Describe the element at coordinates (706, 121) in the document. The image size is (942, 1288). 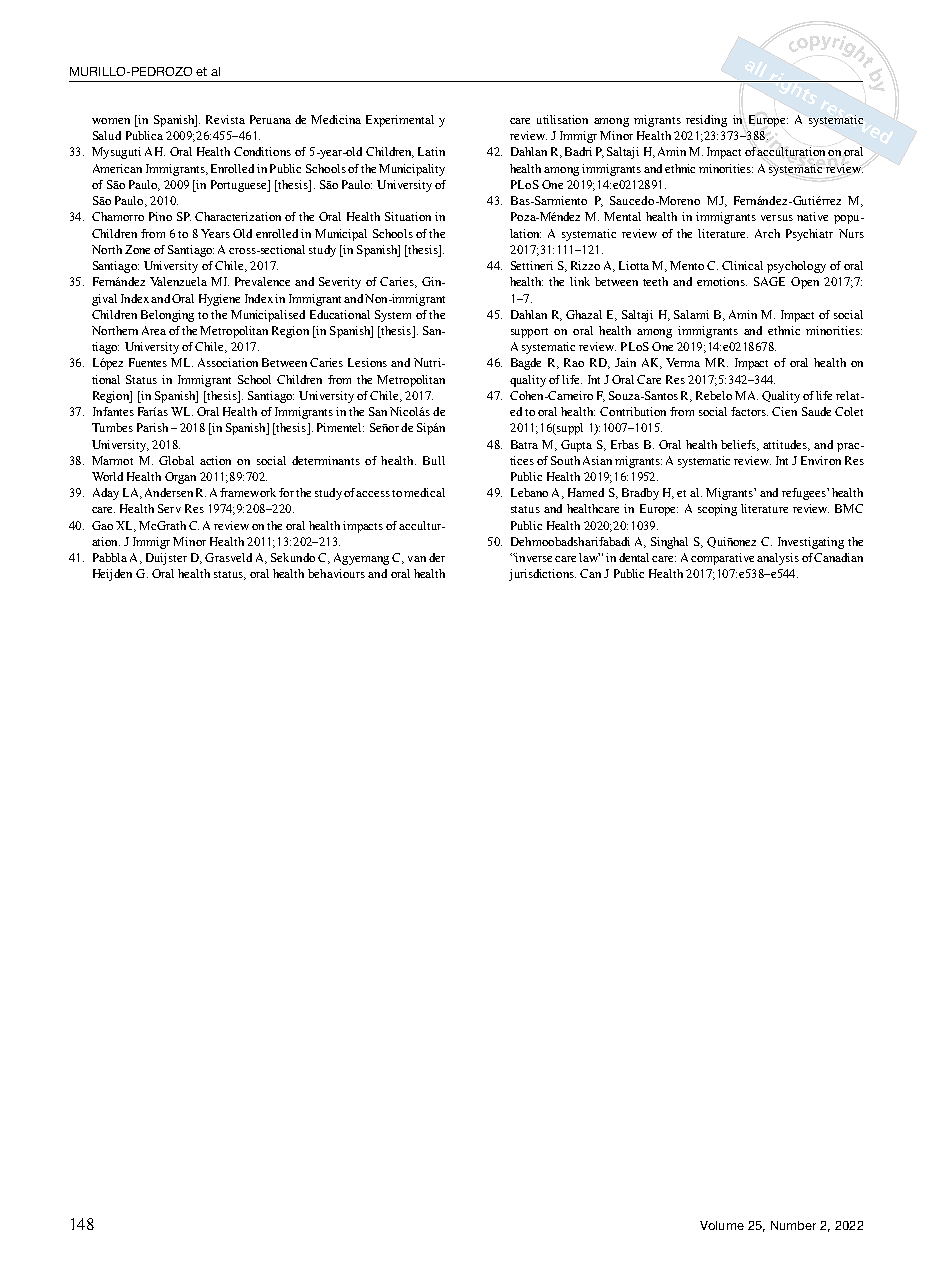
I see `residing` at that location.
